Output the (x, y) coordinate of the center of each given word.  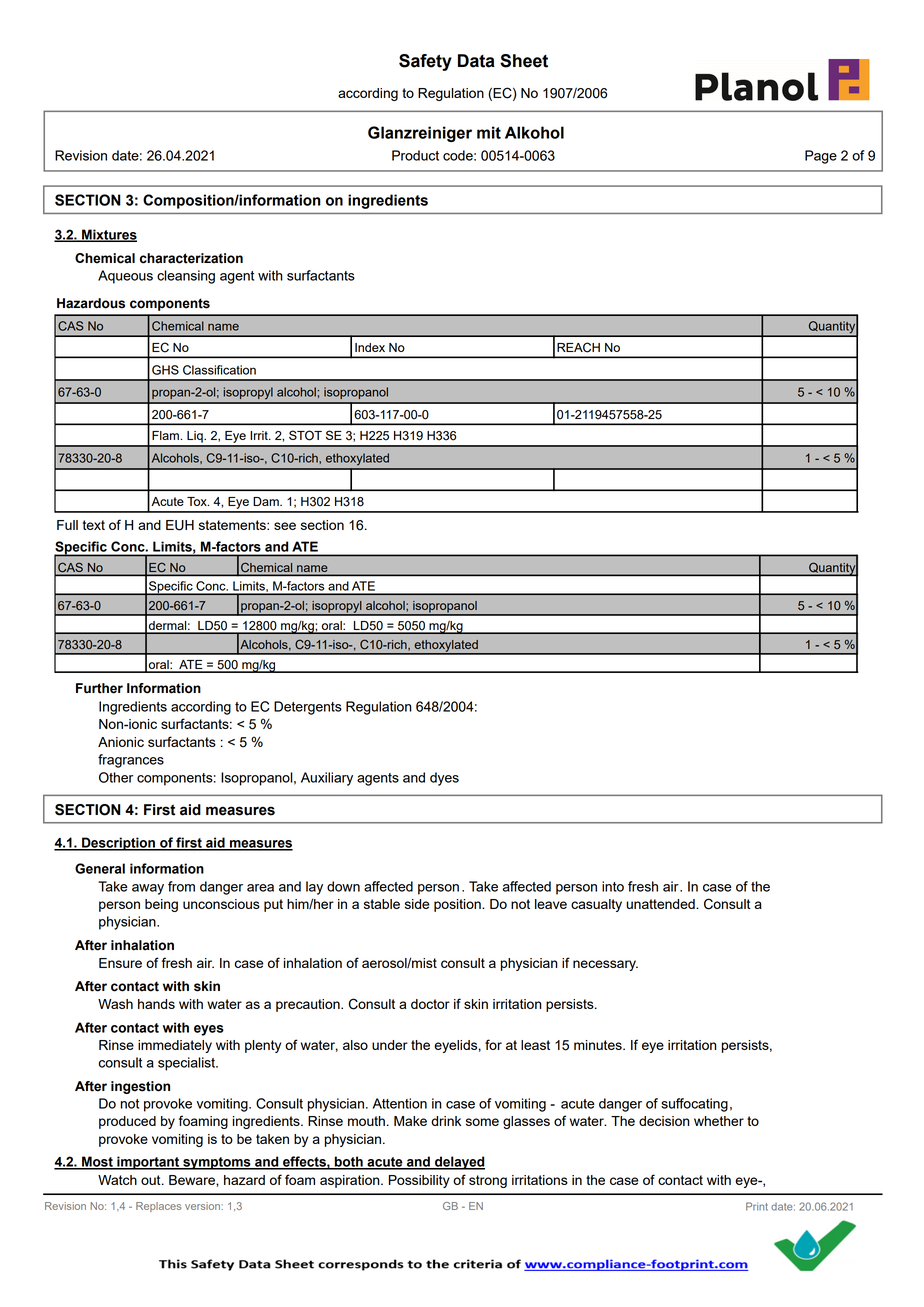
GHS (165, 370)
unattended (661, 904)
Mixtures (108, 235)
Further (99, 688)
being (161, 905)
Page (821, 157)
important (148, 1163)
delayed (459, 1163)
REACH (578, 347)
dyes (444, 779)
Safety (425, 62)
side (417, 904)
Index (370, 347)
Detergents (308, 708)
